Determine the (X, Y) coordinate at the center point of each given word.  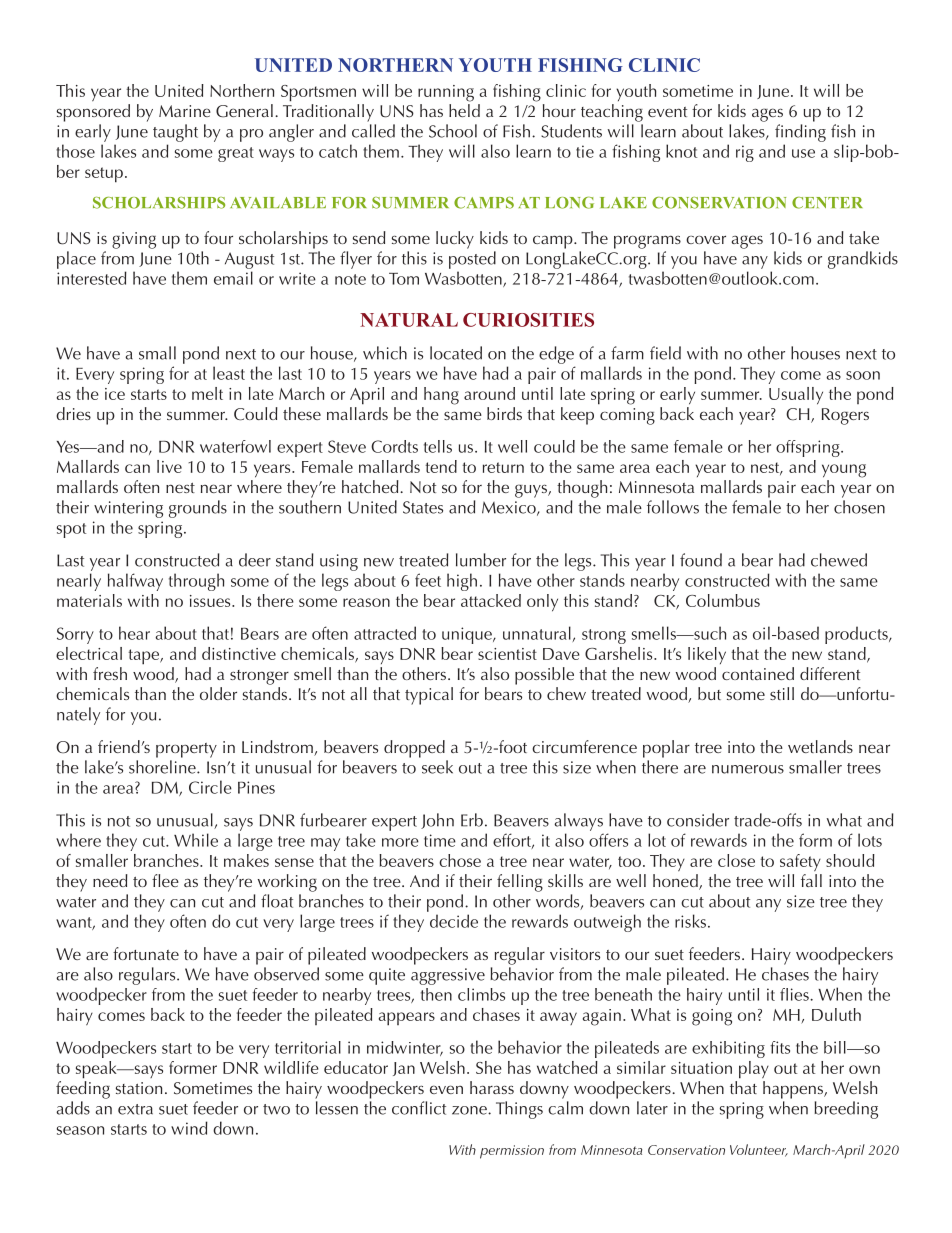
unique (468, 635)
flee (165, 880)
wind (189, 1128)
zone (470, 1110)
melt (207, 393)
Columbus (723, 600)
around (489, 393)
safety (800, 862)
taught (175, 133)
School (453, 131)
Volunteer (759, 1150)
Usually (796, 396)
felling (520, 883)
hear (134, 633)
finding (800, 133)
